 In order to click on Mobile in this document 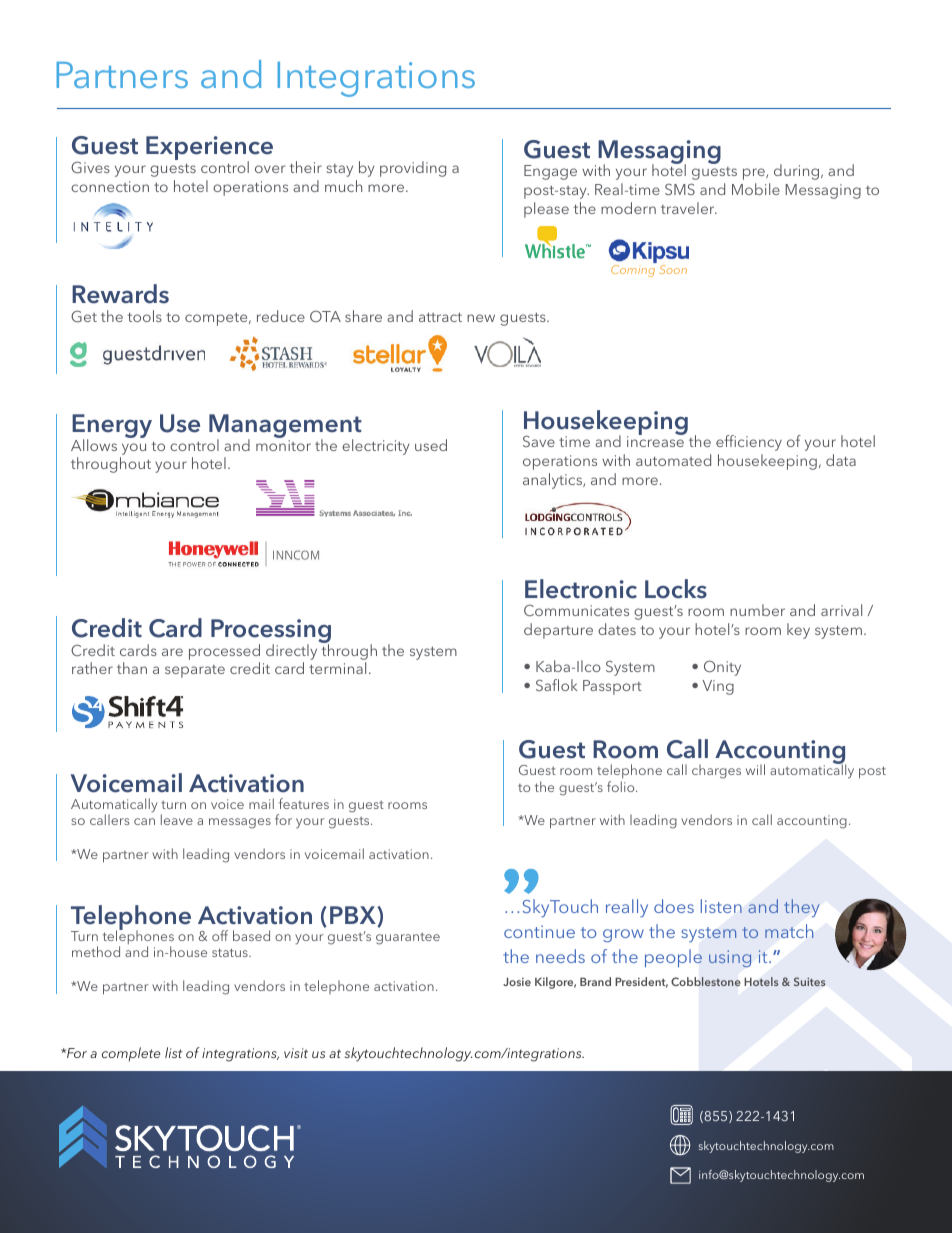, I will do `click(756, 189)`.
